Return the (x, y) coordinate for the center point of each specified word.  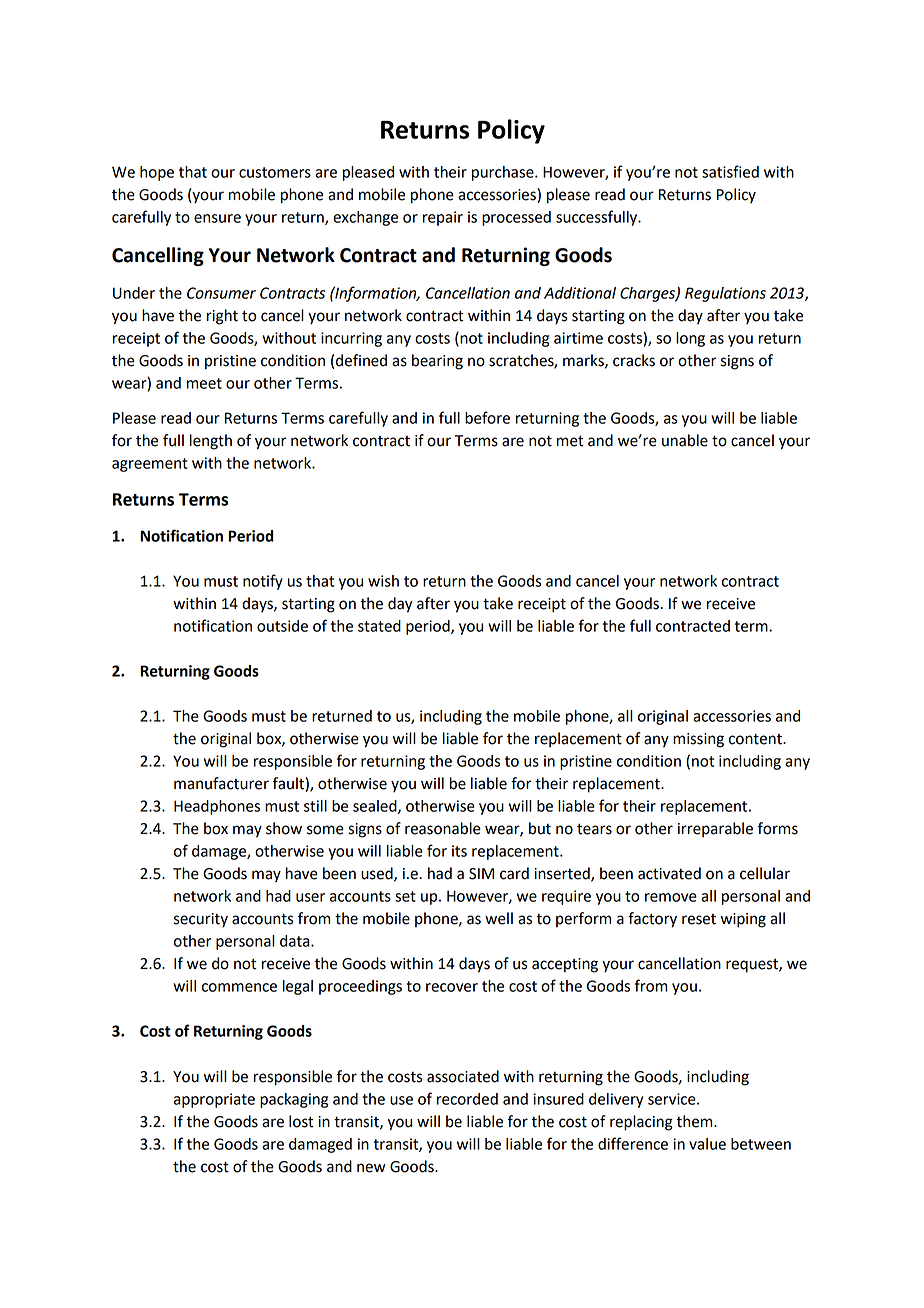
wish (383, 581)
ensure (217, 218)
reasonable (443, 828)
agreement (150, 465)
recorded (467, 1099)
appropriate (214, 1100)
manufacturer (221, 783)
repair (443, 218)
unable (685, 440)
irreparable (715, 830)
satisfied (730, 171)
